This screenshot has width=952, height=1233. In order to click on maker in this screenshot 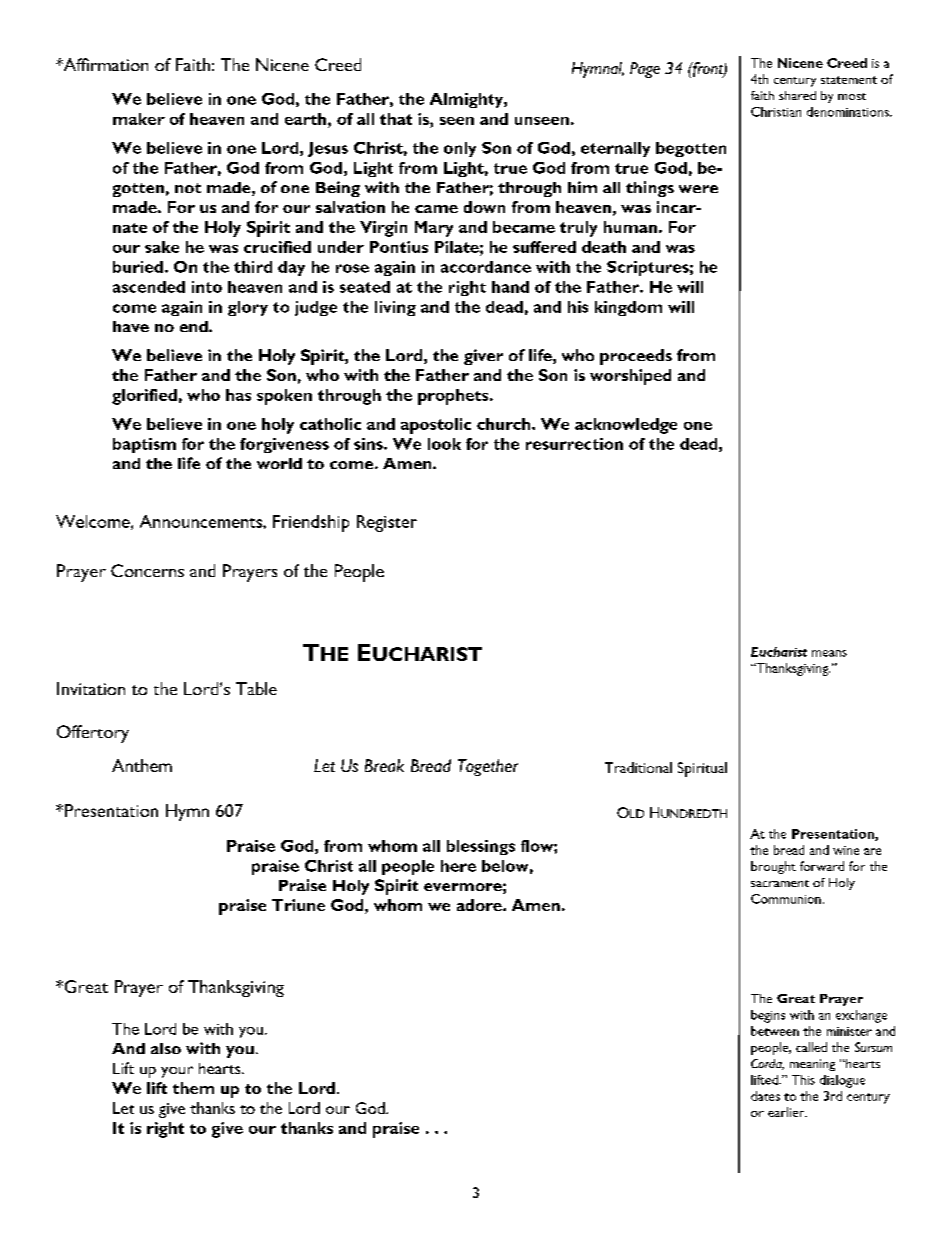, I will do `click(139, 119)`.
